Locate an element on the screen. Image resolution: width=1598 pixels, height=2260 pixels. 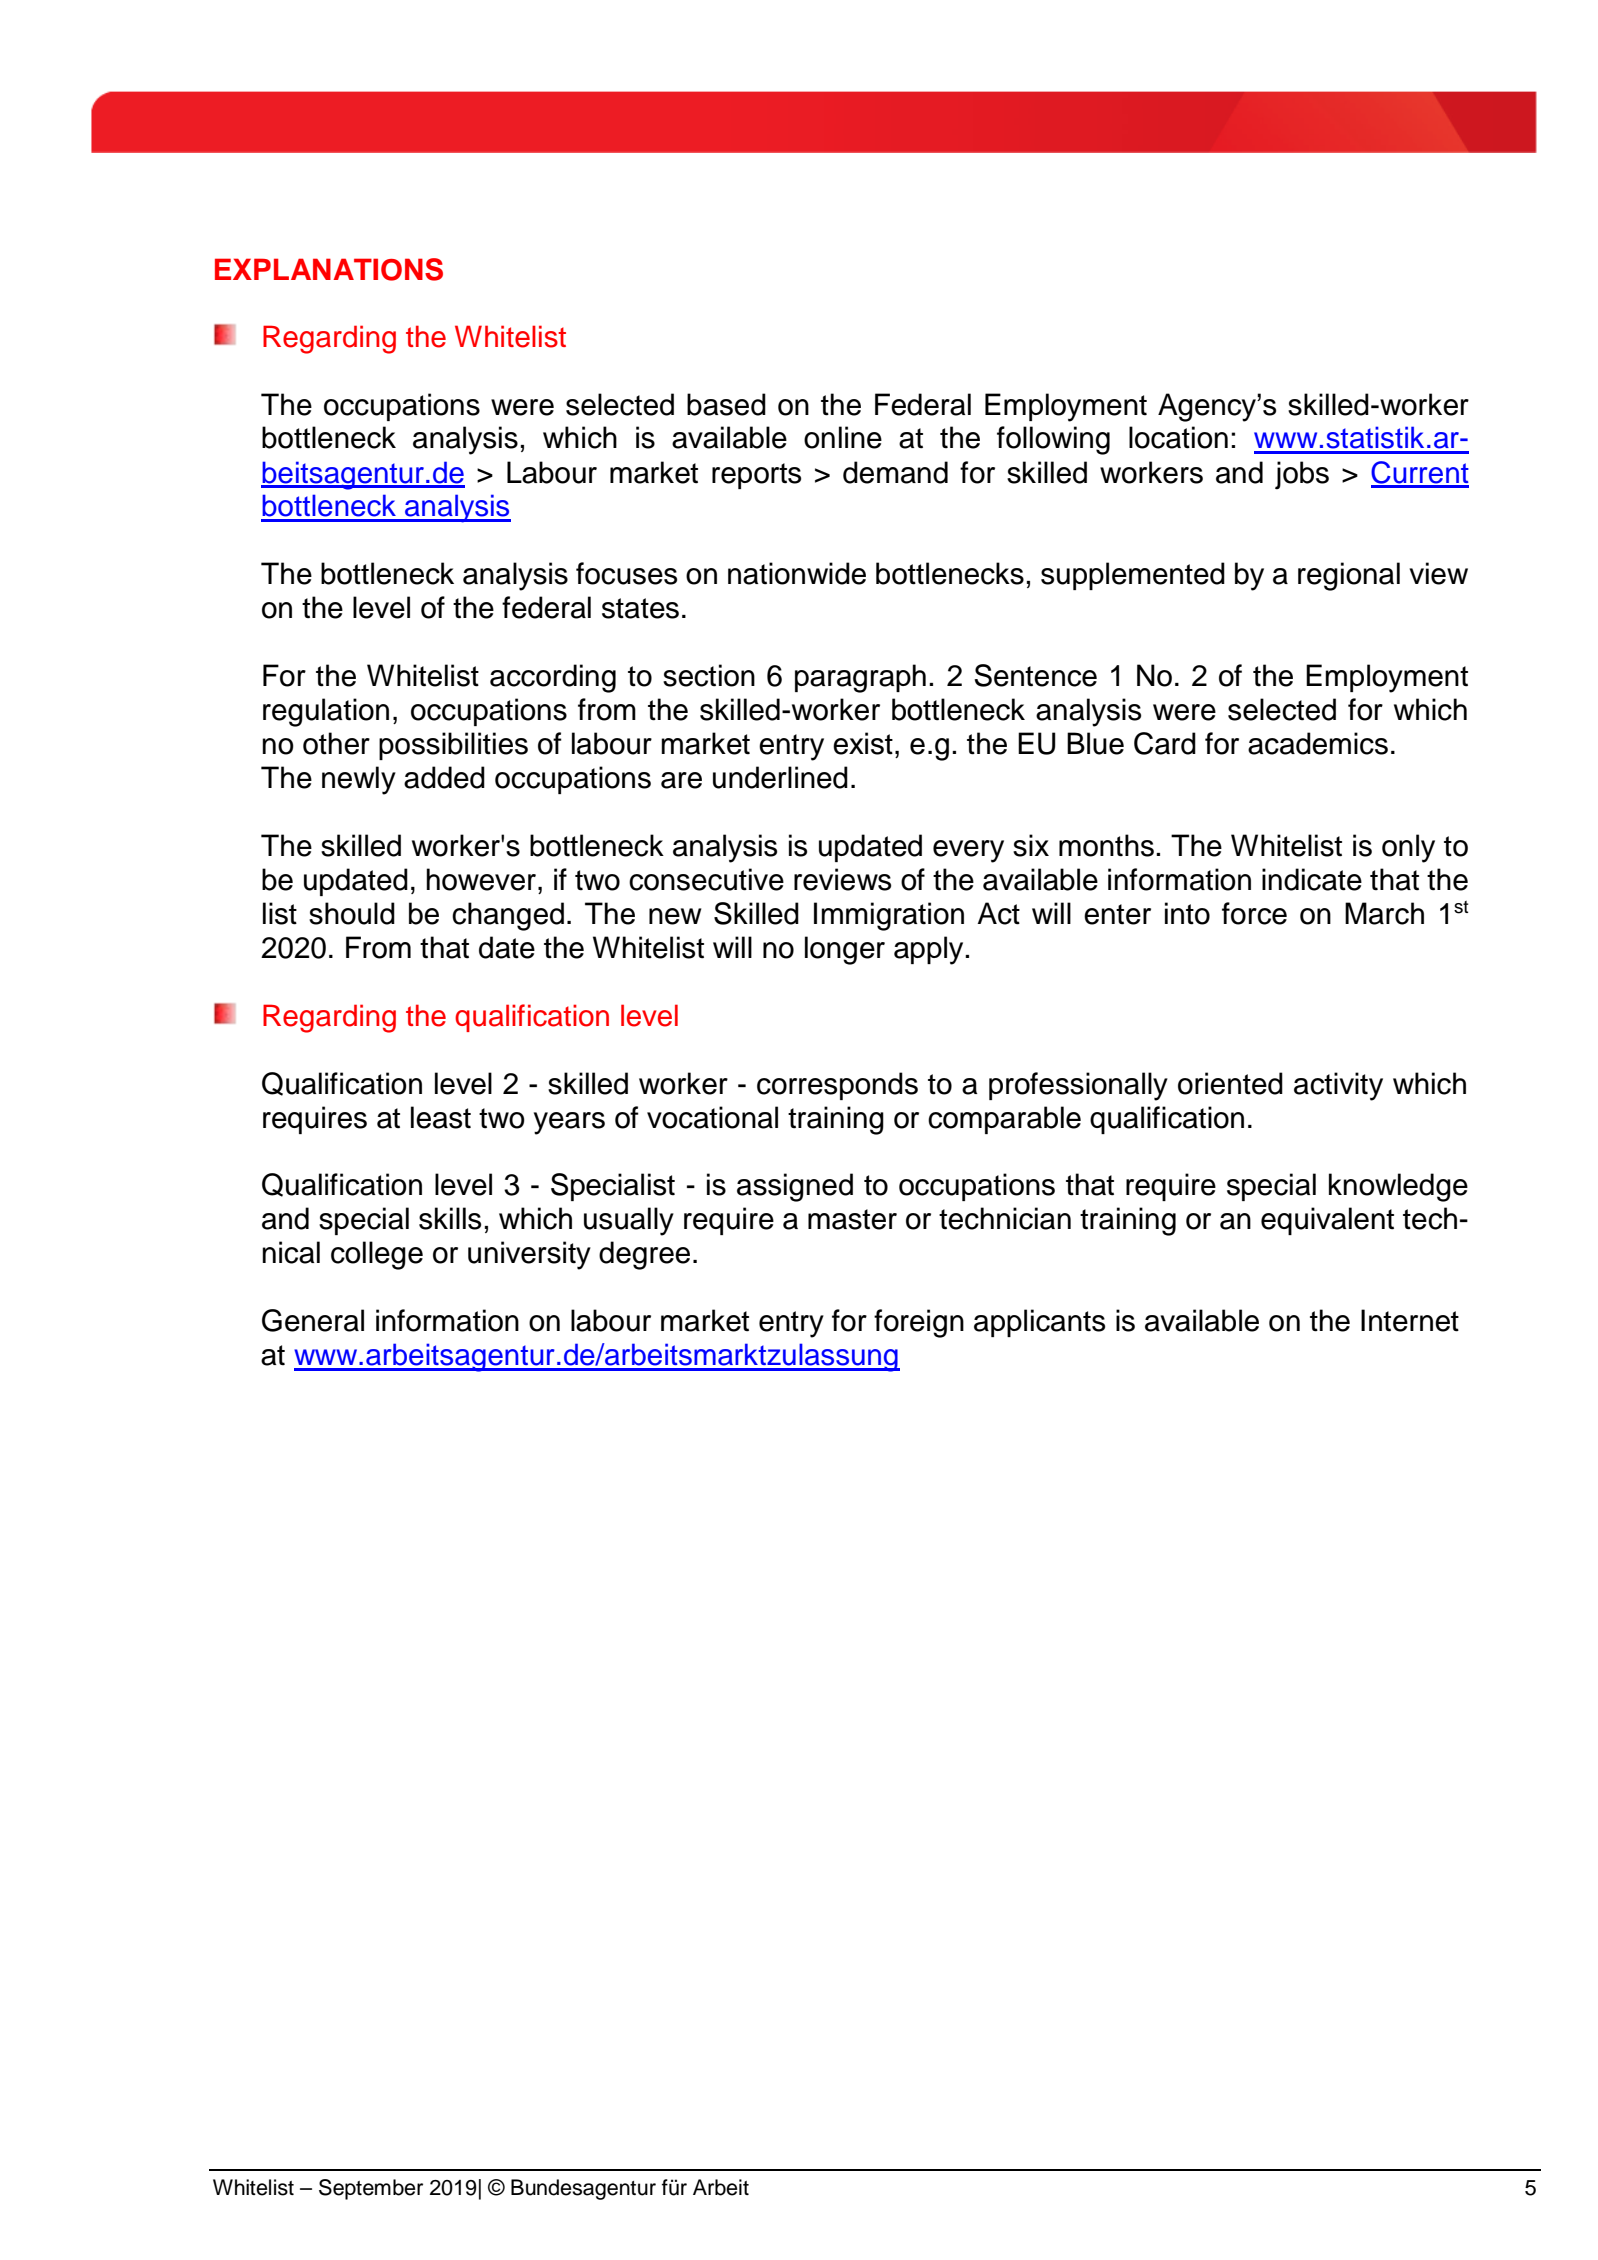
EXPLANATIONS is located at coordinates (329, 269).
